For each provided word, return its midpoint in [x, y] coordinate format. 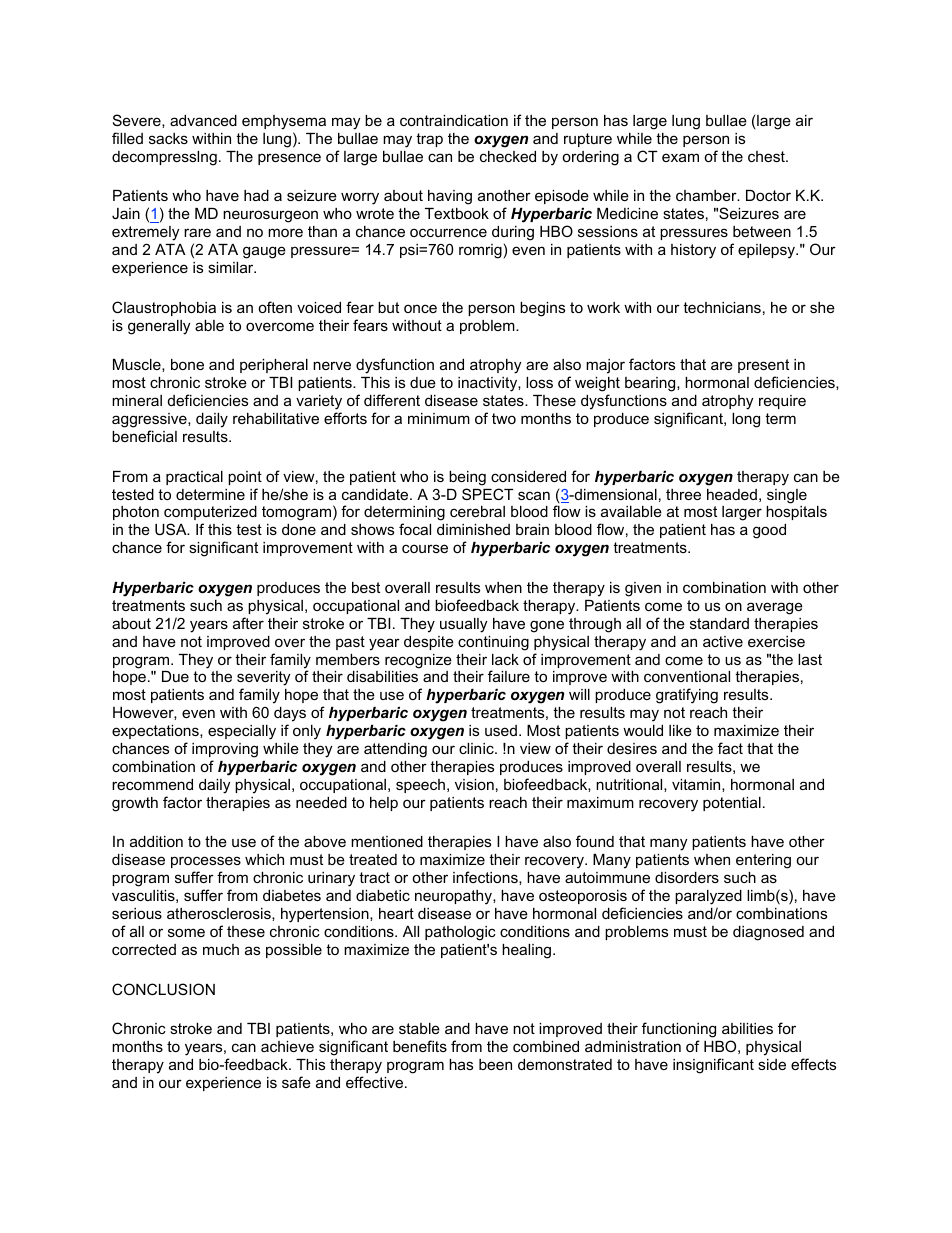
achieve [287, 1046]
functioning [679, 1030]
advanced [203, 120]
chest [767, 156]
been [495, 1064]
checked [508, 156]
